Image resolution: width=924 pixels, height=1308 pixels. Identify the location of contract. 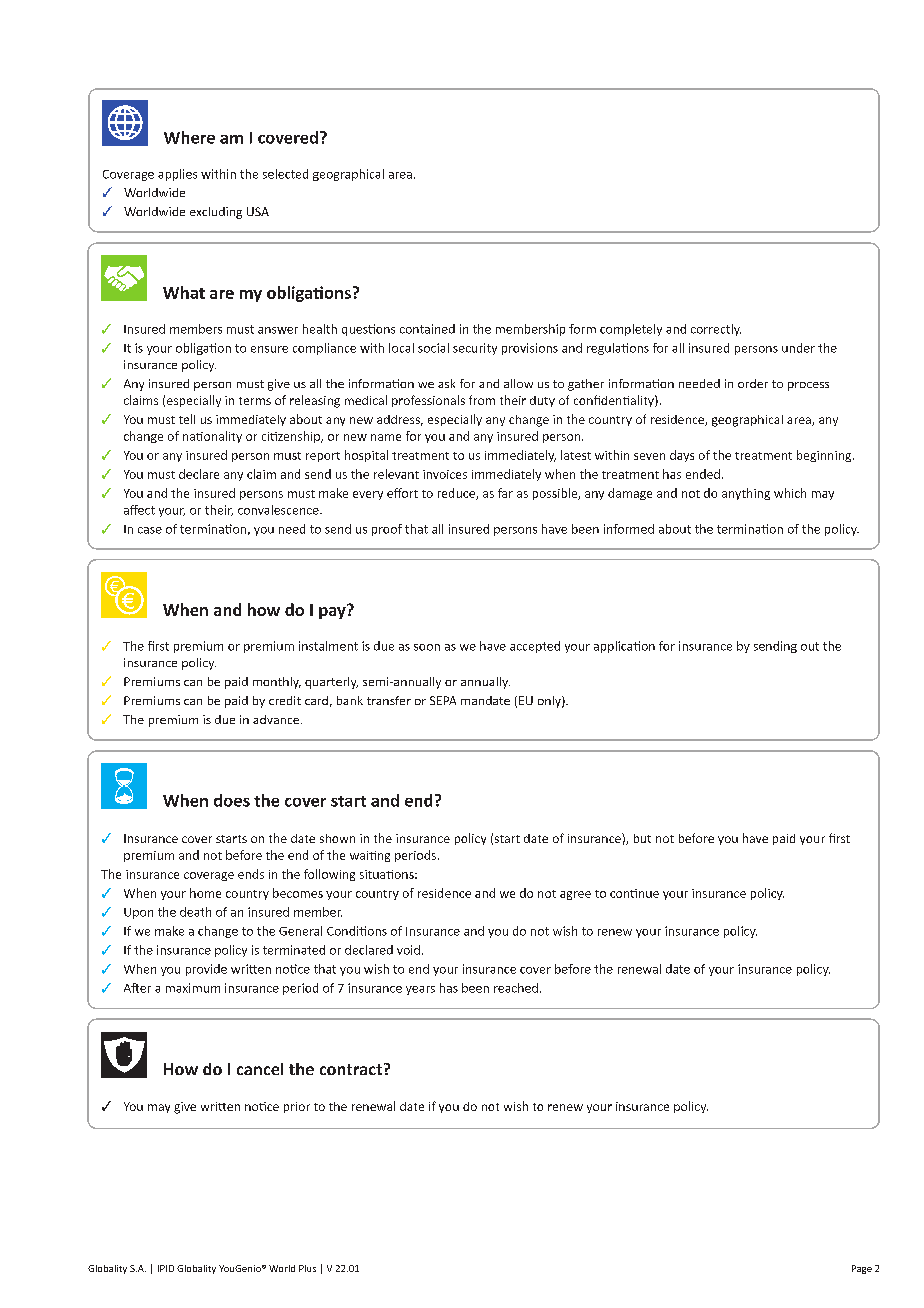
(351, 1069).
